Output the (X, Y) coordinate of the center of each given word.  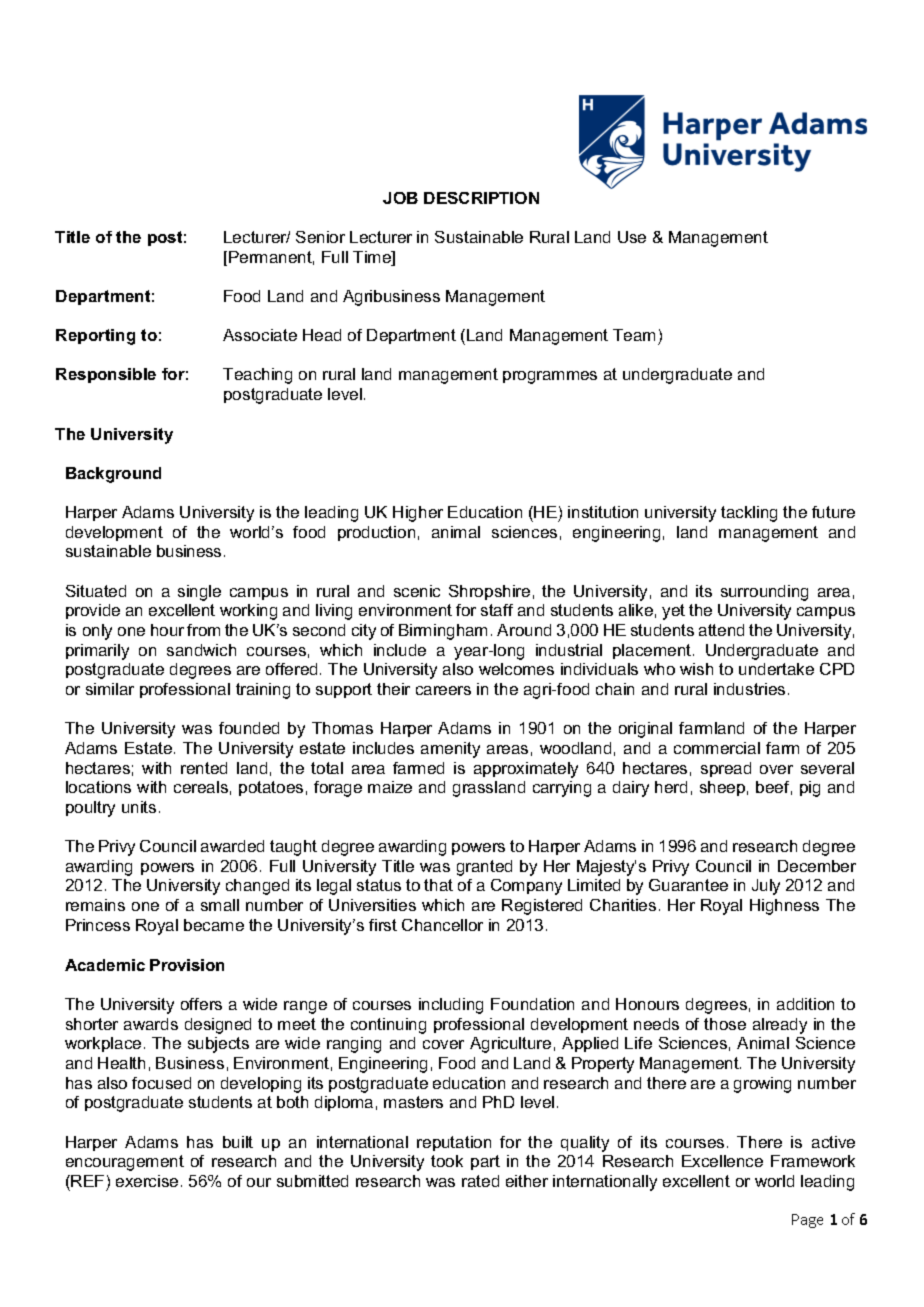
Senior (320, 237)
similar (110, 689)
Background (113, 475)
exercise (147, 1181)
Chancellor (442, 925)
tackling (749, 514)
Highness (784, 907)
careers (443, 690)
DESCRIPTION (481, 198)
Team (634, 335)
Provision (187, 965)
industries (749, 689)
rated (480, 1181)
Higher (418, 514)
